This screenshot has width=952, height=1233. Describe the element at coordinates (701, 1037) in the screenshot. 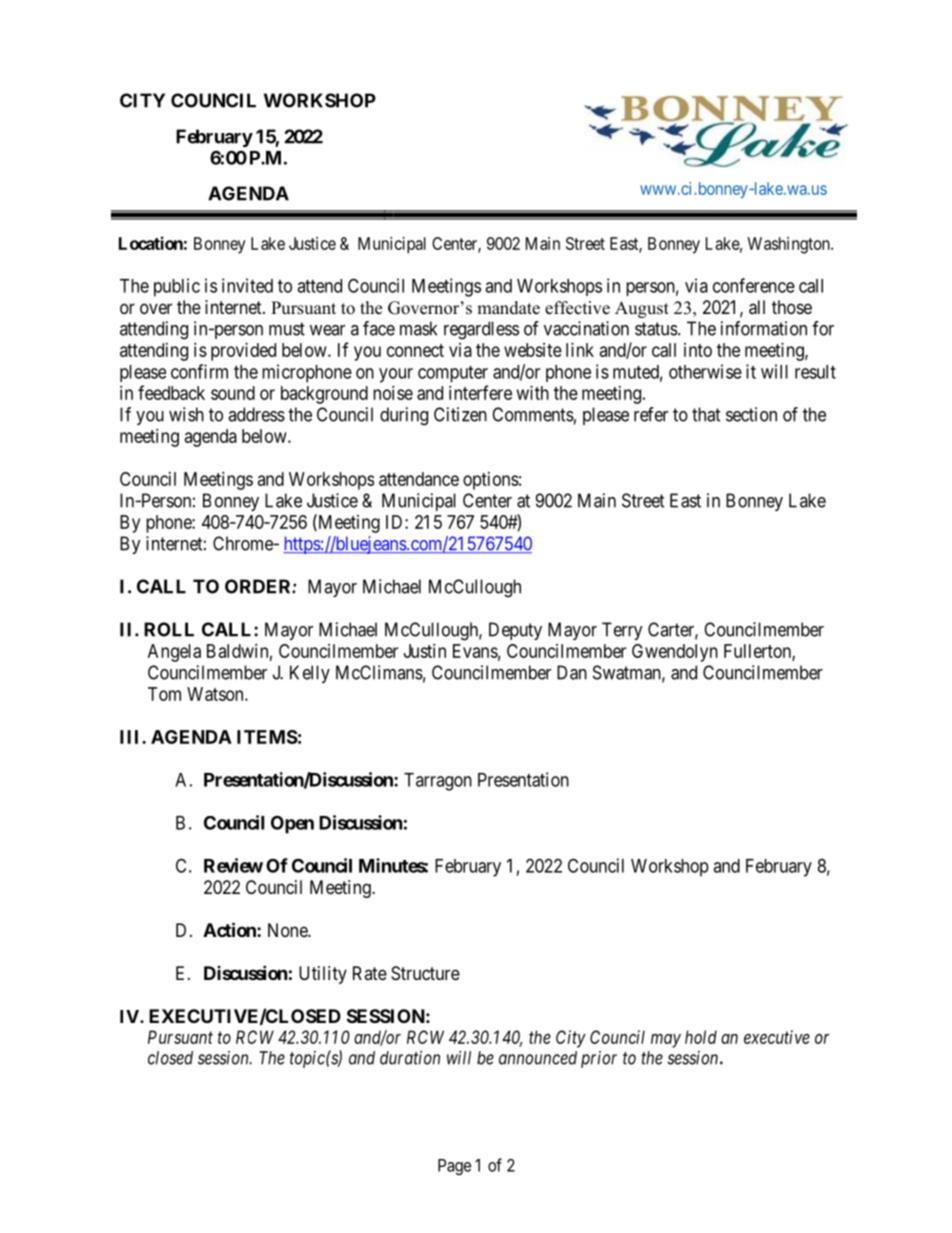

I see `hold` at that location.
